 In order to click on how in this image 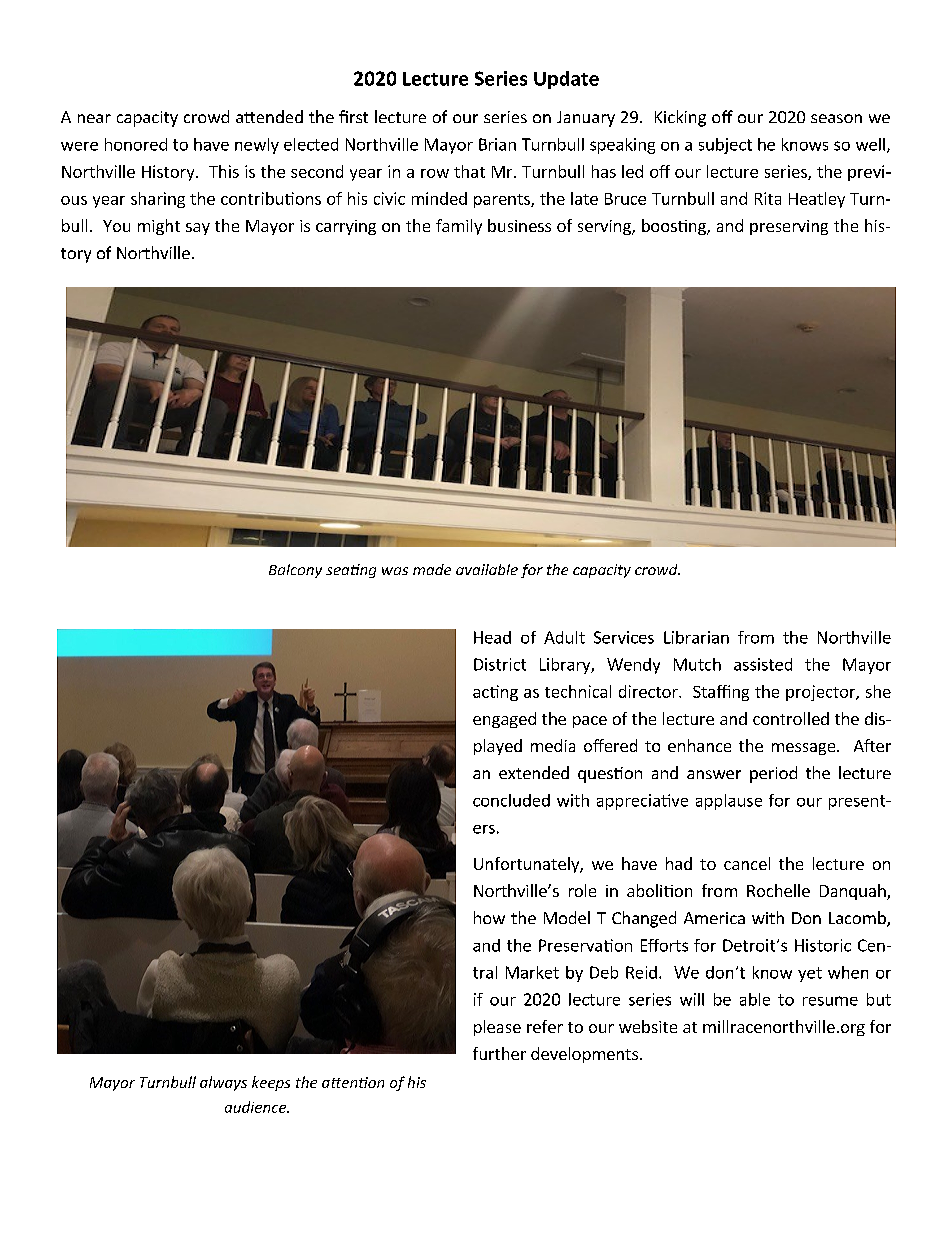, I will do `click(489, 917)`.
